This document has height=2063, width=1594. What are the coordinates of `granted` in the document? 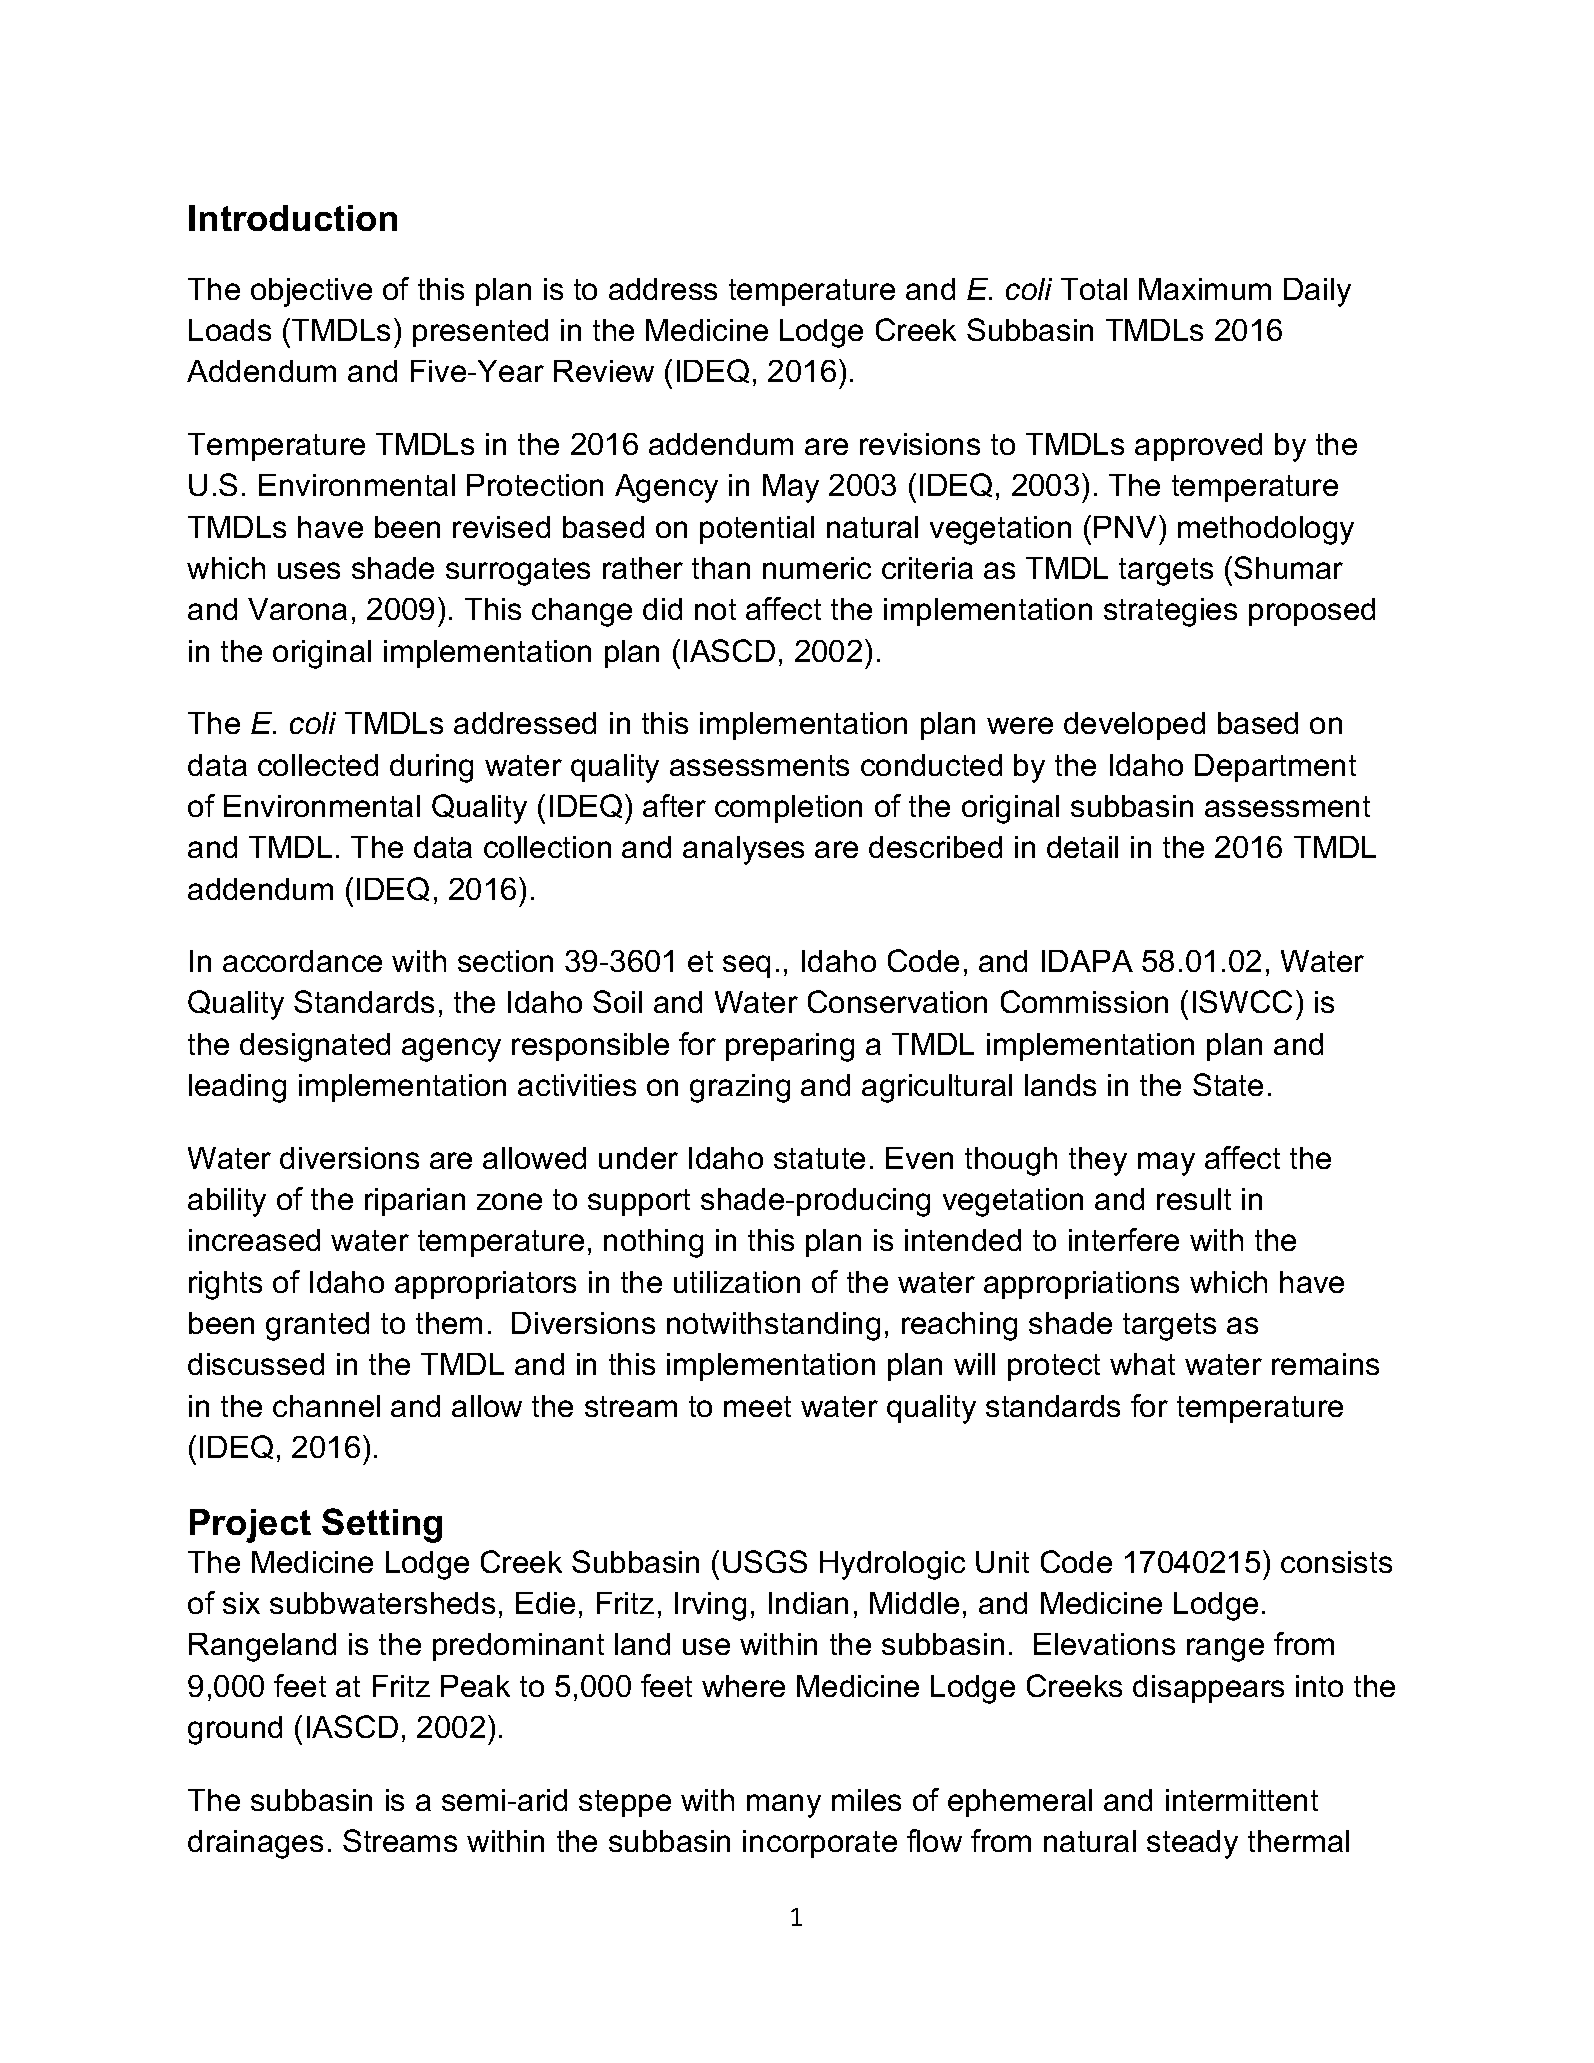 It's located at (317, 1326).
